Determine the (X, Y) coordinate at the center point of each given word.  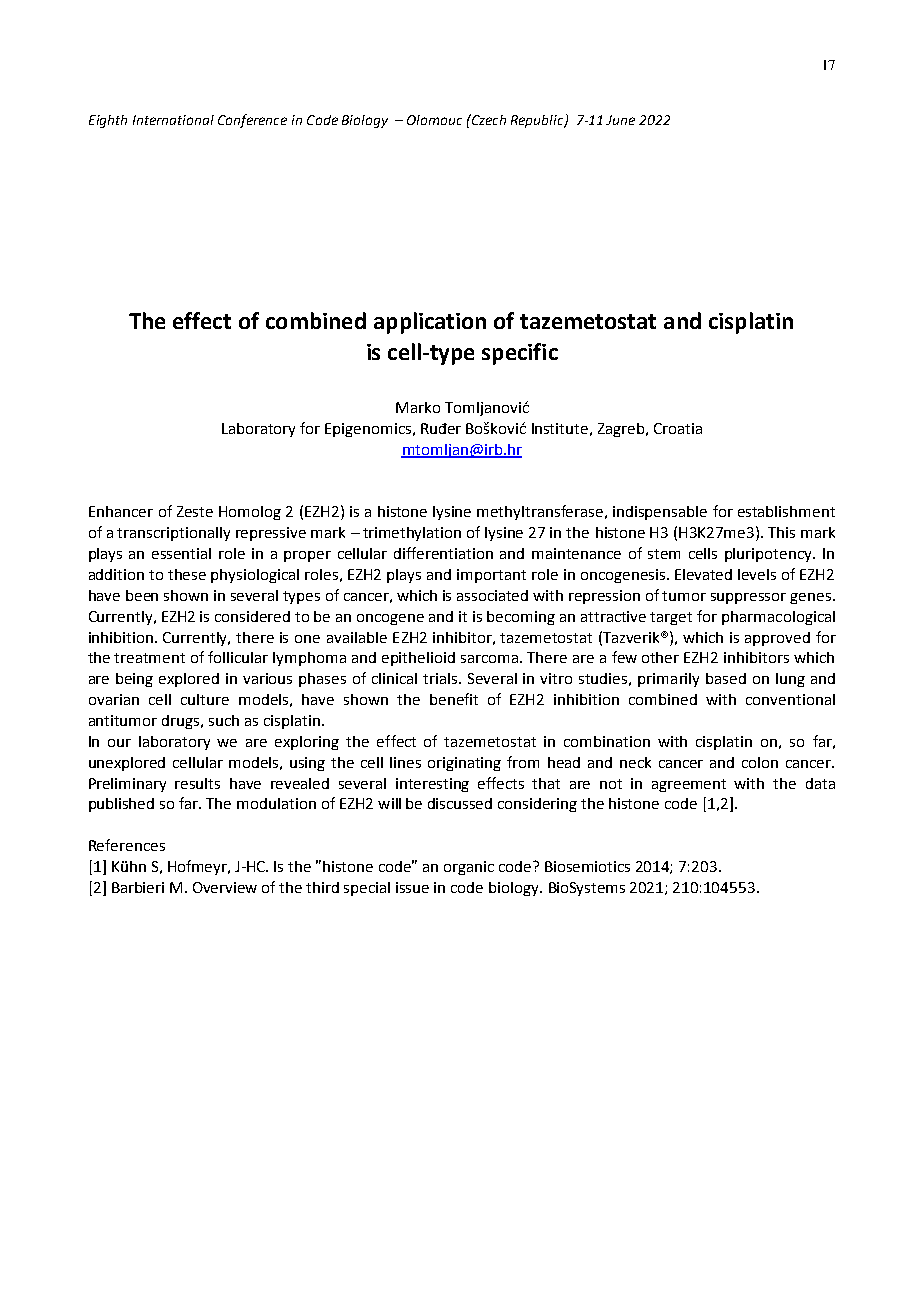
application (430, 323)
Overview (225, 887)
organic (469, 868)
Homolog (250, 513)
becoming (521, 618)
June (620, 120)
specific (520, 354)
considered (252, 616)
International (173, 120)
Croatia (678, 428)
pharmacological (778, 618)
